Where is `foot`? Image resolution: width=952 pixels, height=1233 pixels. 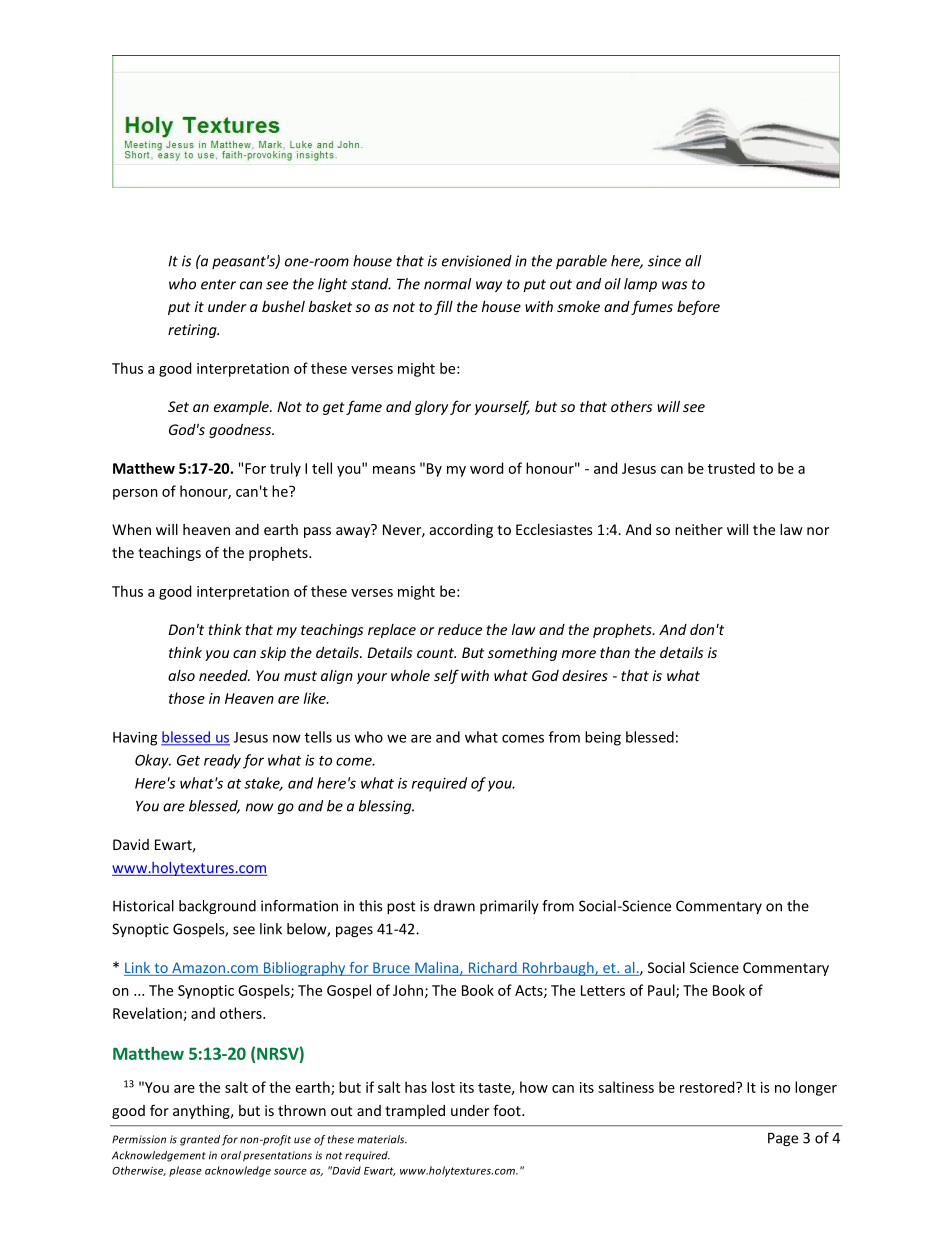 foot is located at coordinates (508, 1110).
